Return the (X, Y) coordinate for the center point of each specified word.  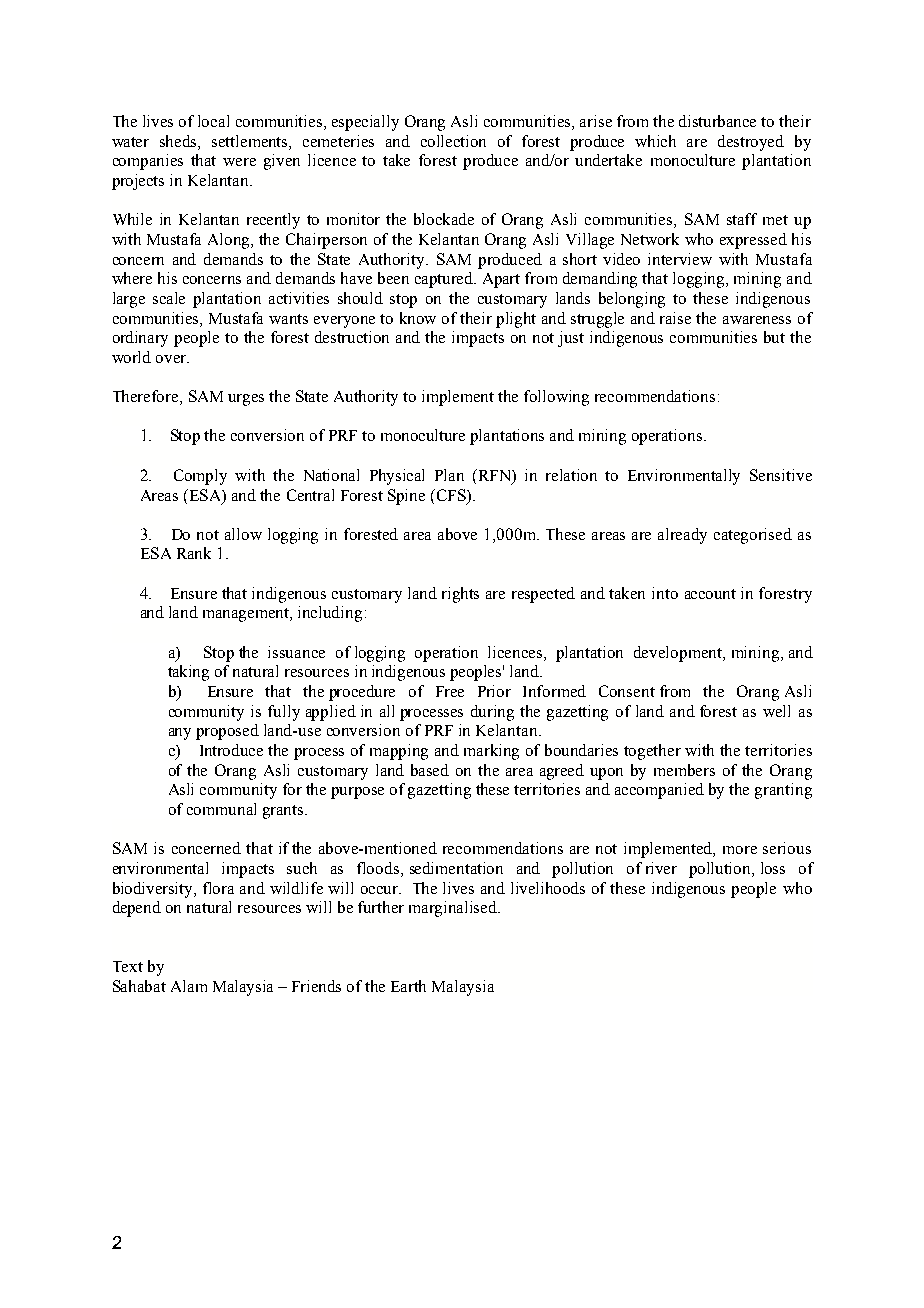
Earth (408, 986)
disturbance (717, 121)
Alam (189, 986)
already (682, 536)
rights (460, 595)
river (661, 868)
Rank (194, 553)
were (239, 162)
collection (453, 141)
